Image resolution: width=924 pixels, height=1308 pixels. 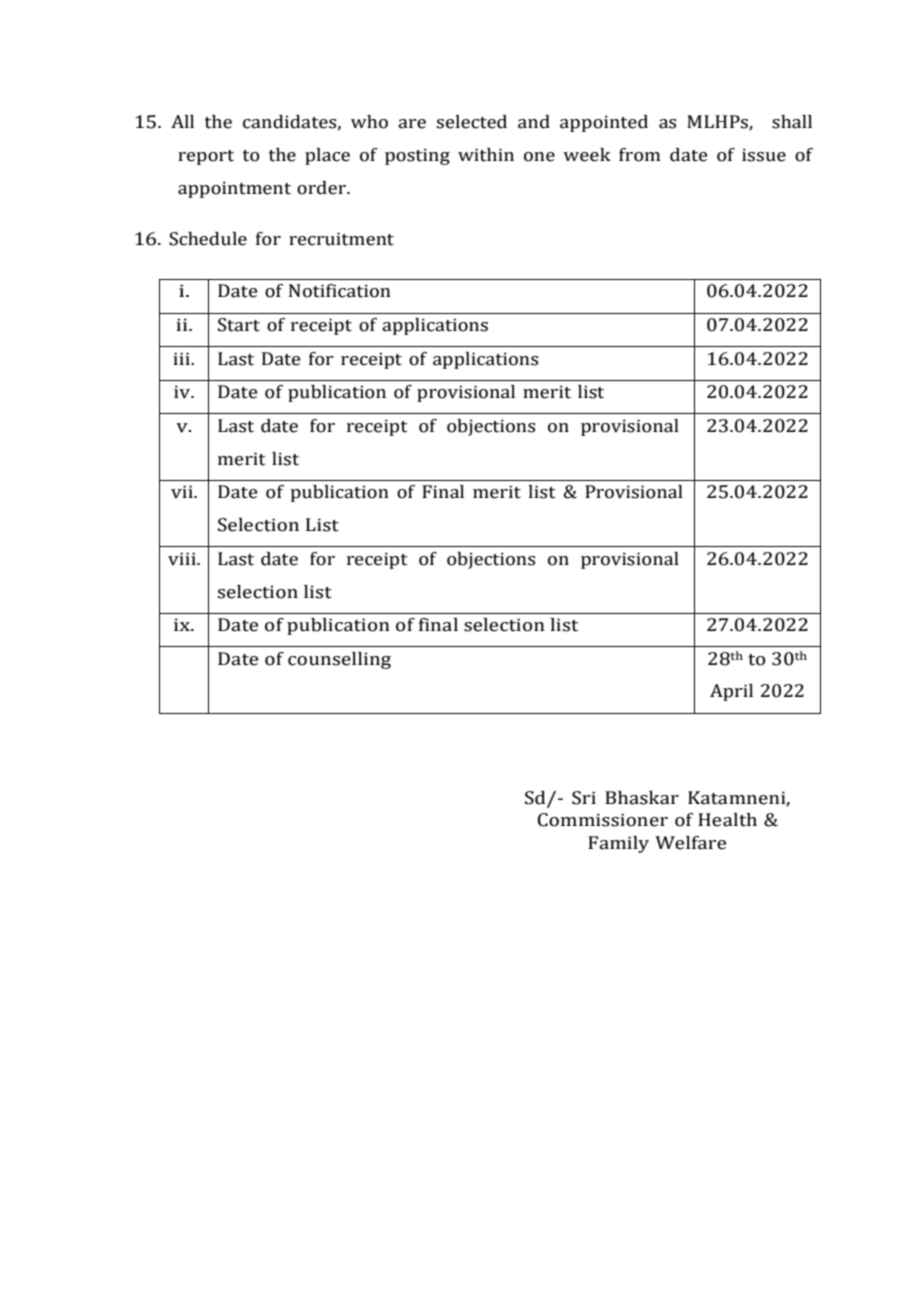 I want to click on from, so click(x=639, y=155).
